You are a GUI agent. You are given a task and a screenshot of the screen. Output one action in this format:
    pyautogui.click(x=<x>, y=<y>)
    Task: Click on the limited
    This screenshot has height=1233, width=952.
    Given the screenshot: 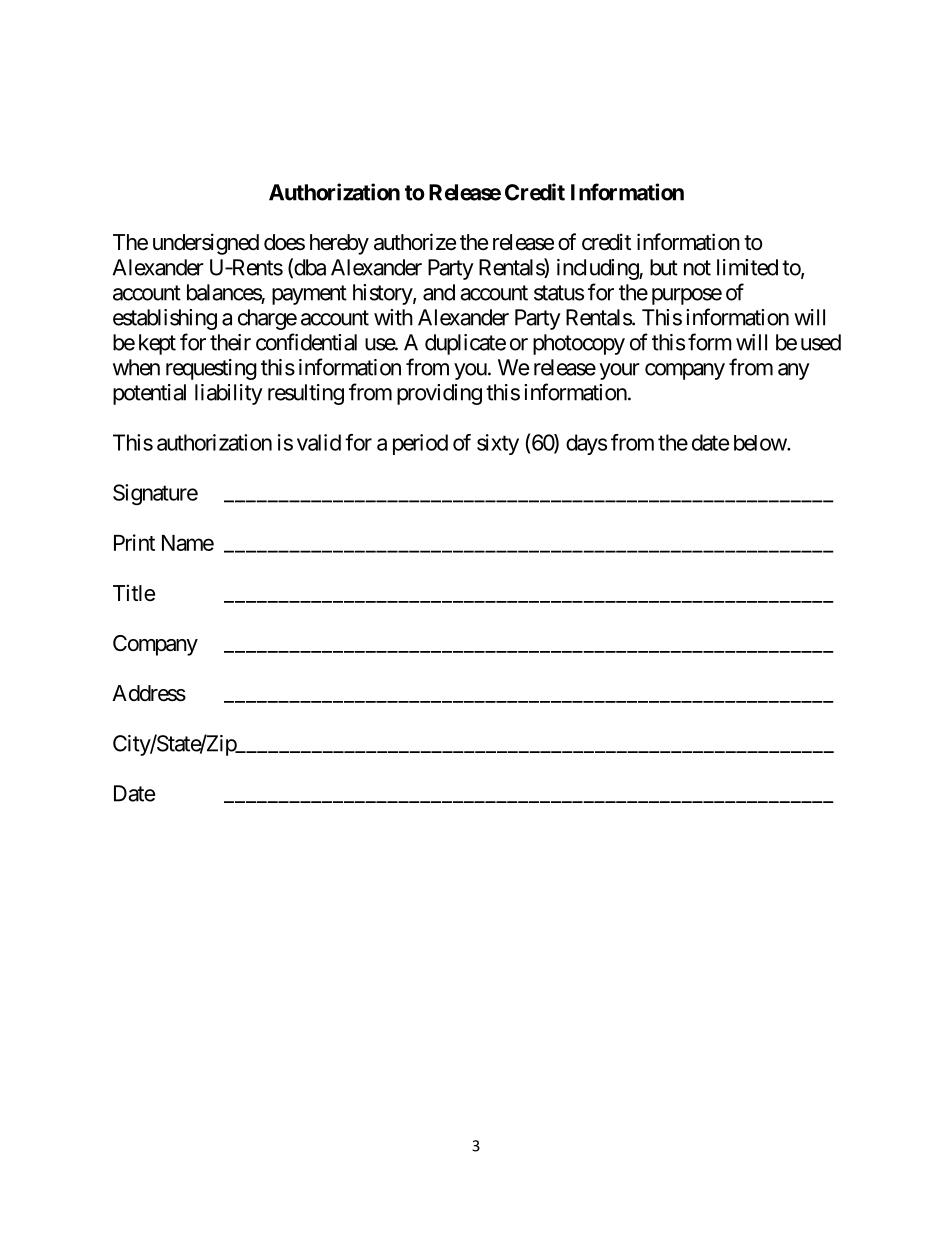 What is the action you would take?
    pyautogui.click(x=747, y=267)
